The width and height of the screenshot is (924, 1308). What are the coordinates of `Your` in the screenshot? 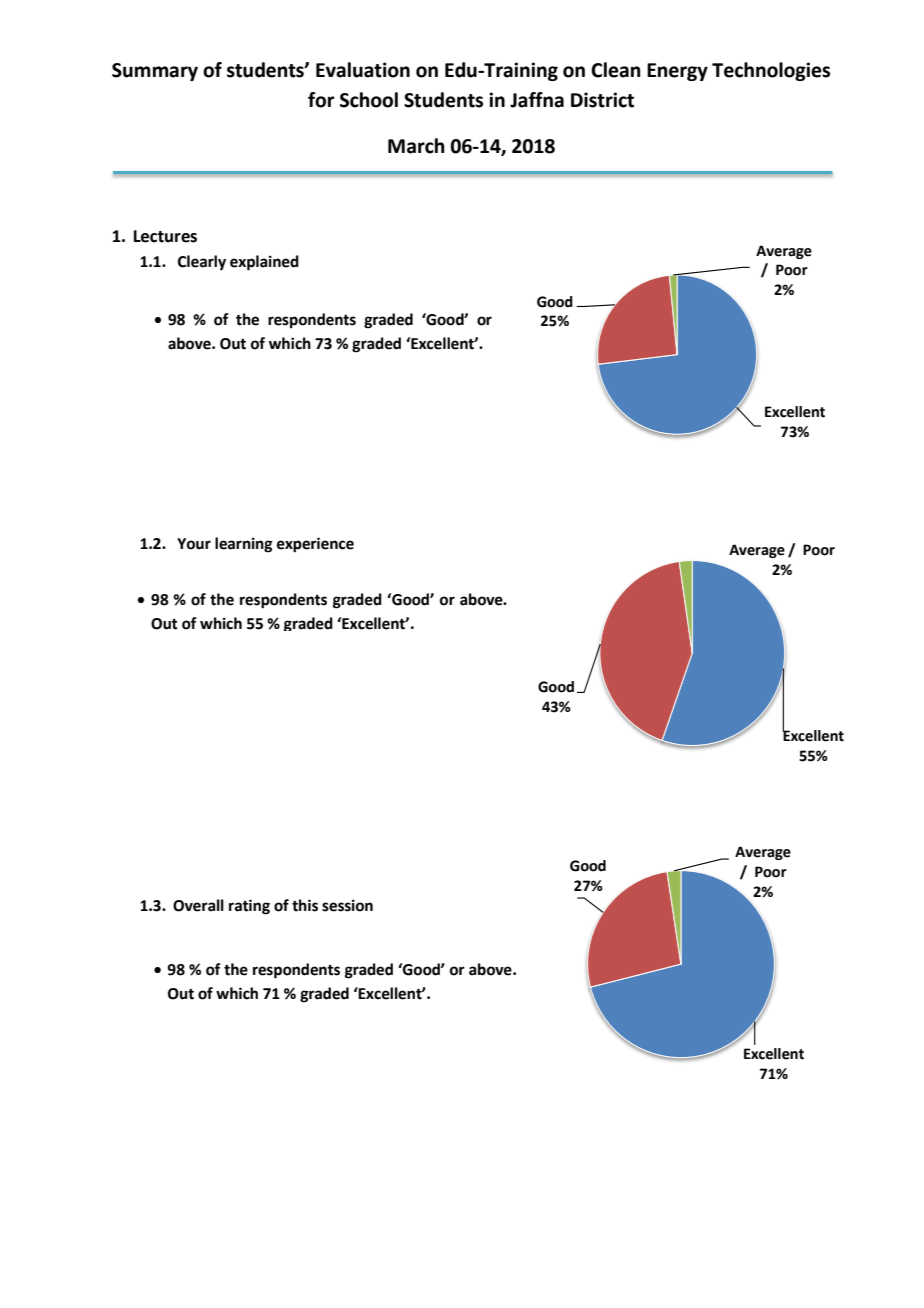 It's located at (194, 544).
